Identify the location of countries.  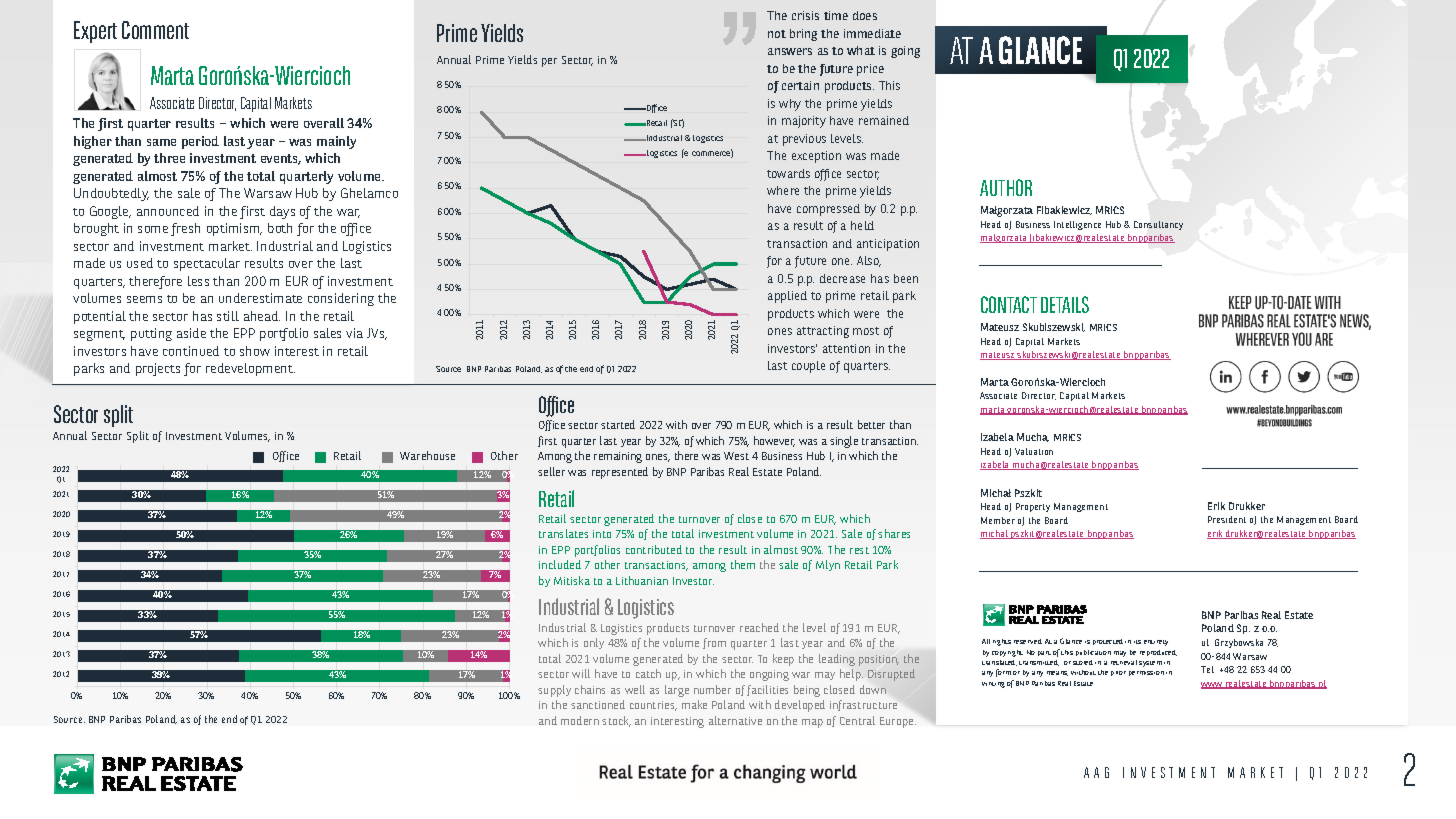
(653, 706).
